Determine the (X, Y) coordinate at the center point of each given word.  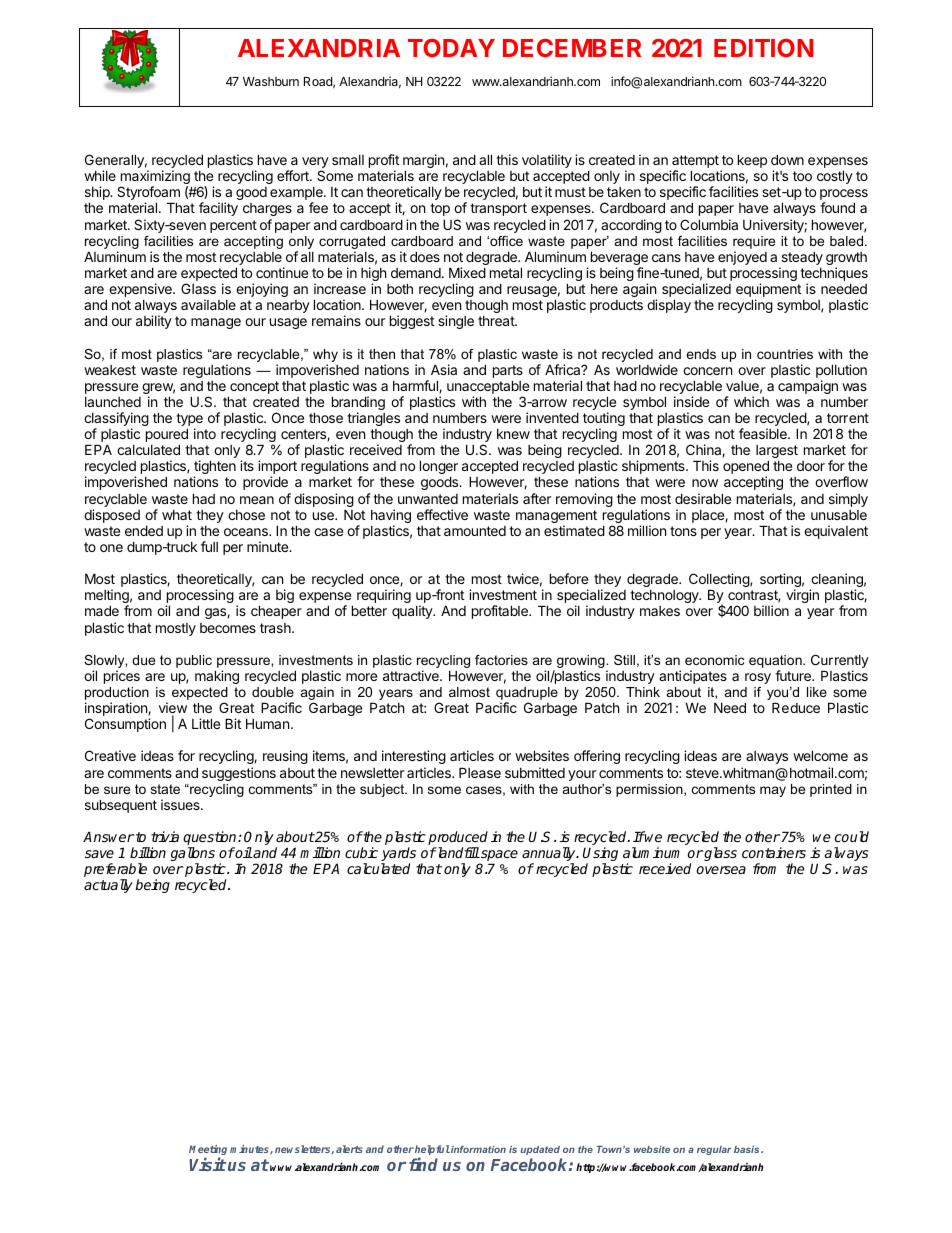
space (498, 857)
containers (774, 852)
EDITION (763, 47)
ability (154, 322)
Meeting (208, 1151)
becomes (228, 628)
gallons (192, 855)
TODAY (451, 47)
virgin (802, 596)
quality (413, 612)
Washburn (271, 81)
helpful (432, 1151)
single (456, 322)
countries (785, 354)
